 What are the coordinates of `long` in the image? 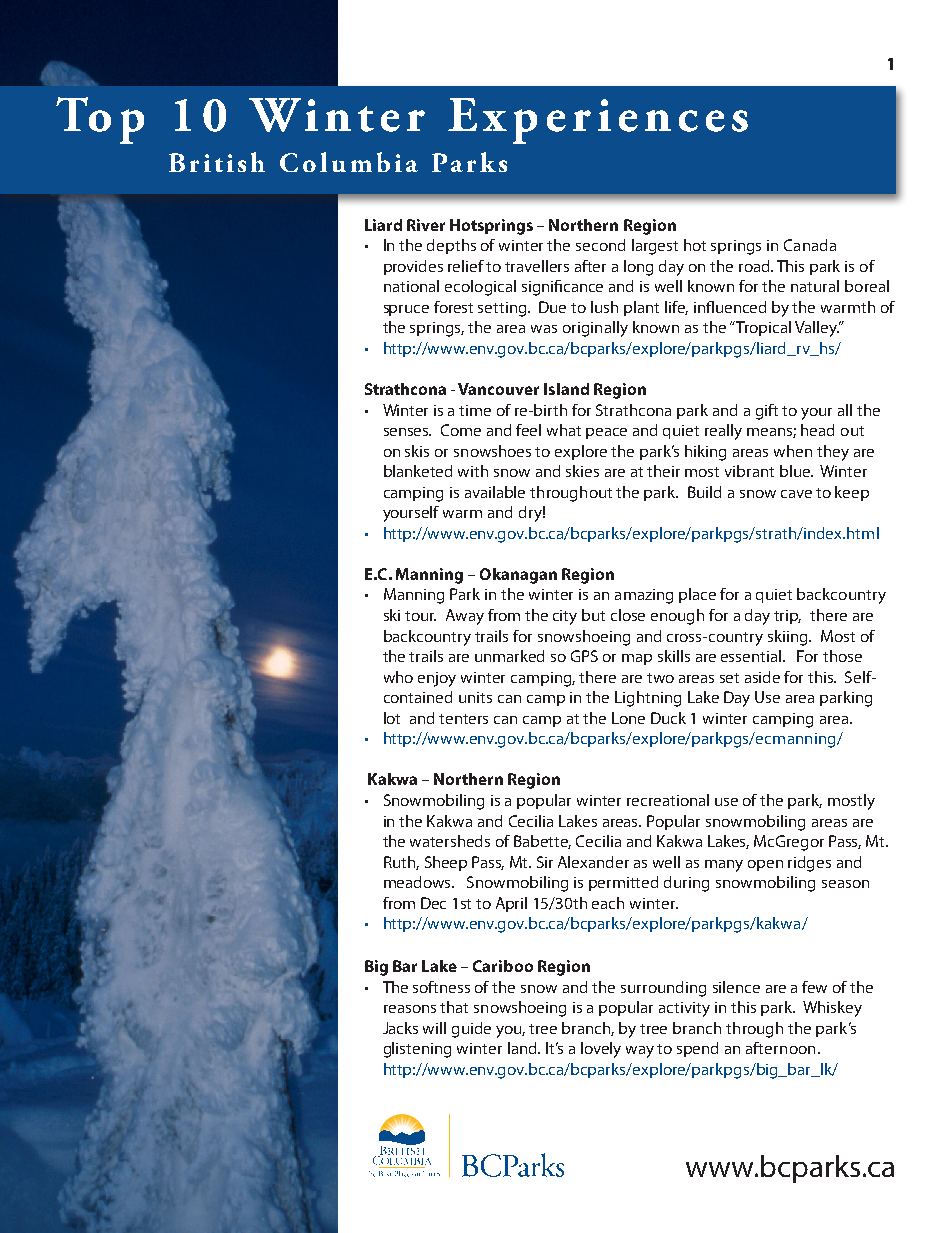 It's located at (638, 268).
